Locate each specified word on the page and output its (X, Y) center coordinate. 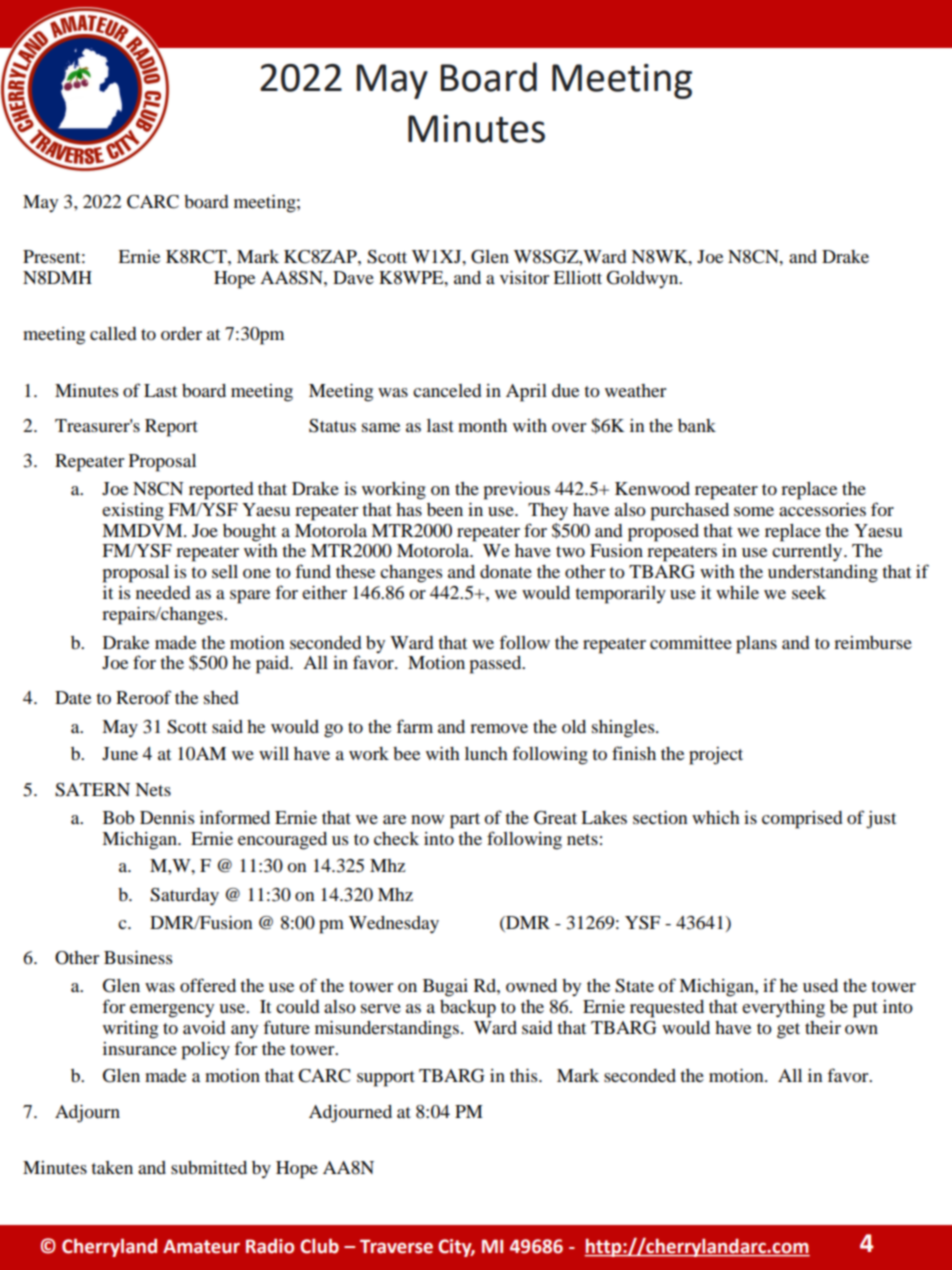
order (181, 333)
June (120, 753)
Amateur (201, 1246)
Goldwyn (644, 279)
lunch (486, 753)
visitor (524, 277)
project (716, 756)
